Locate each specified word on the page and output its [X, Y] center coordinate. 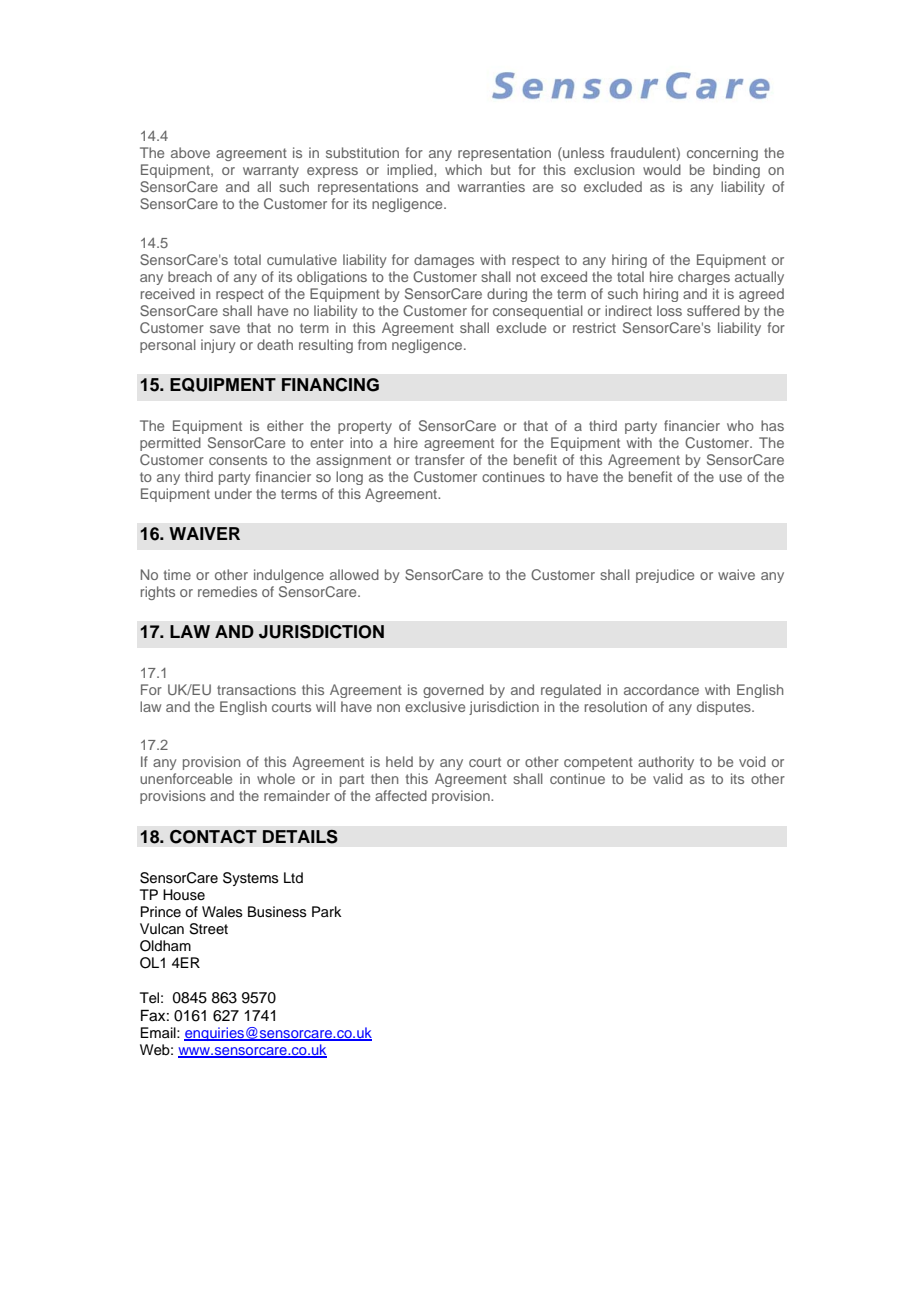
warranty [271, 171]
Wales [222, 912]
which [463, 169]
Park [326, 911]
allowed [354, 574]
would [662, 169]
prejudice [665, 576]
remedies [227, 591]
